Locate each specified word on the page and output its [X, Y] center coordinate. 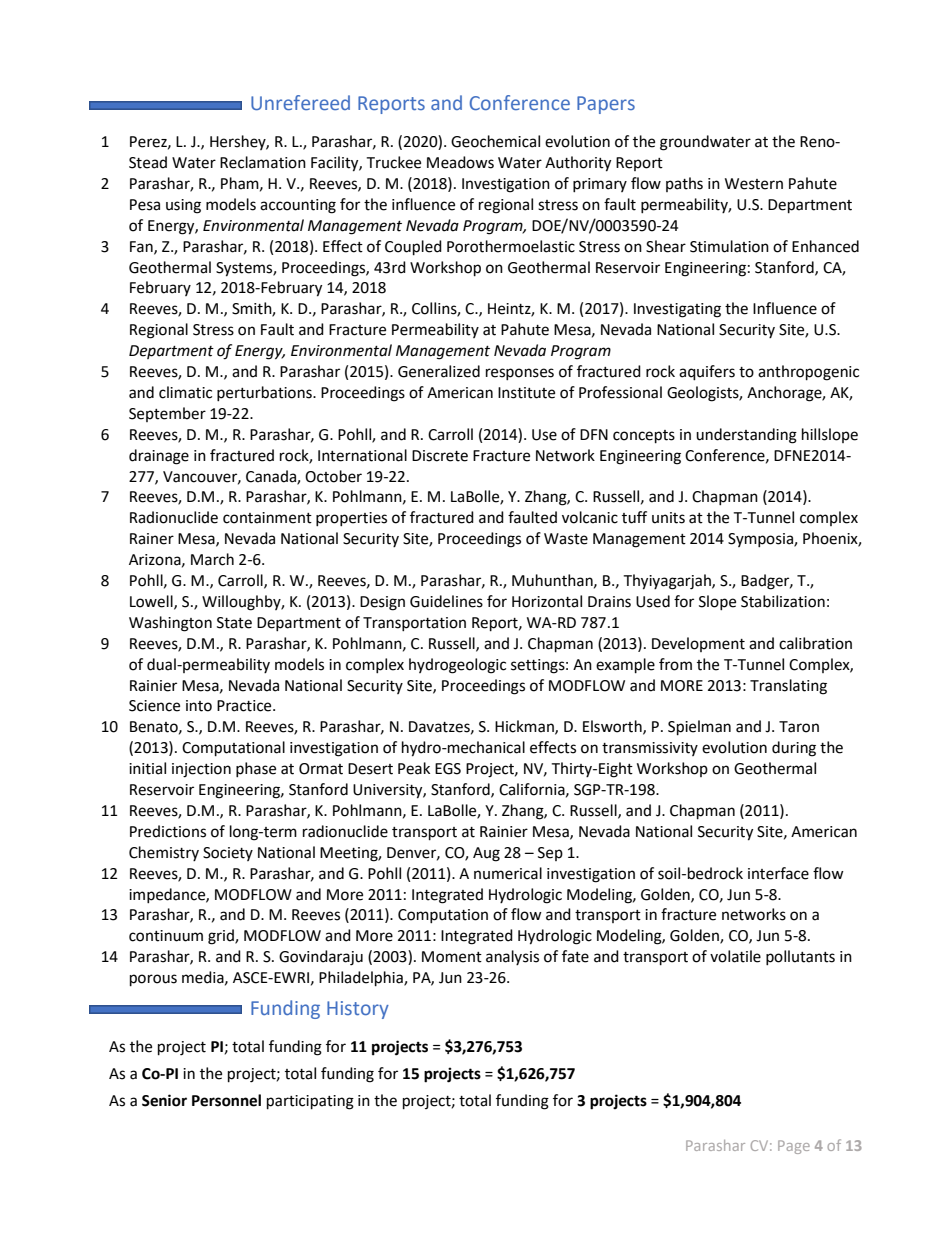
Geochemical [495, 141]
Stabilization [783, 601]
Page [794, 1147]
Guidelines [446, 601]
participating [310, 1102]
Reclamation [263, 162]
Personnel [226, 1100]
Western [754, 184]
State [234, 623]
